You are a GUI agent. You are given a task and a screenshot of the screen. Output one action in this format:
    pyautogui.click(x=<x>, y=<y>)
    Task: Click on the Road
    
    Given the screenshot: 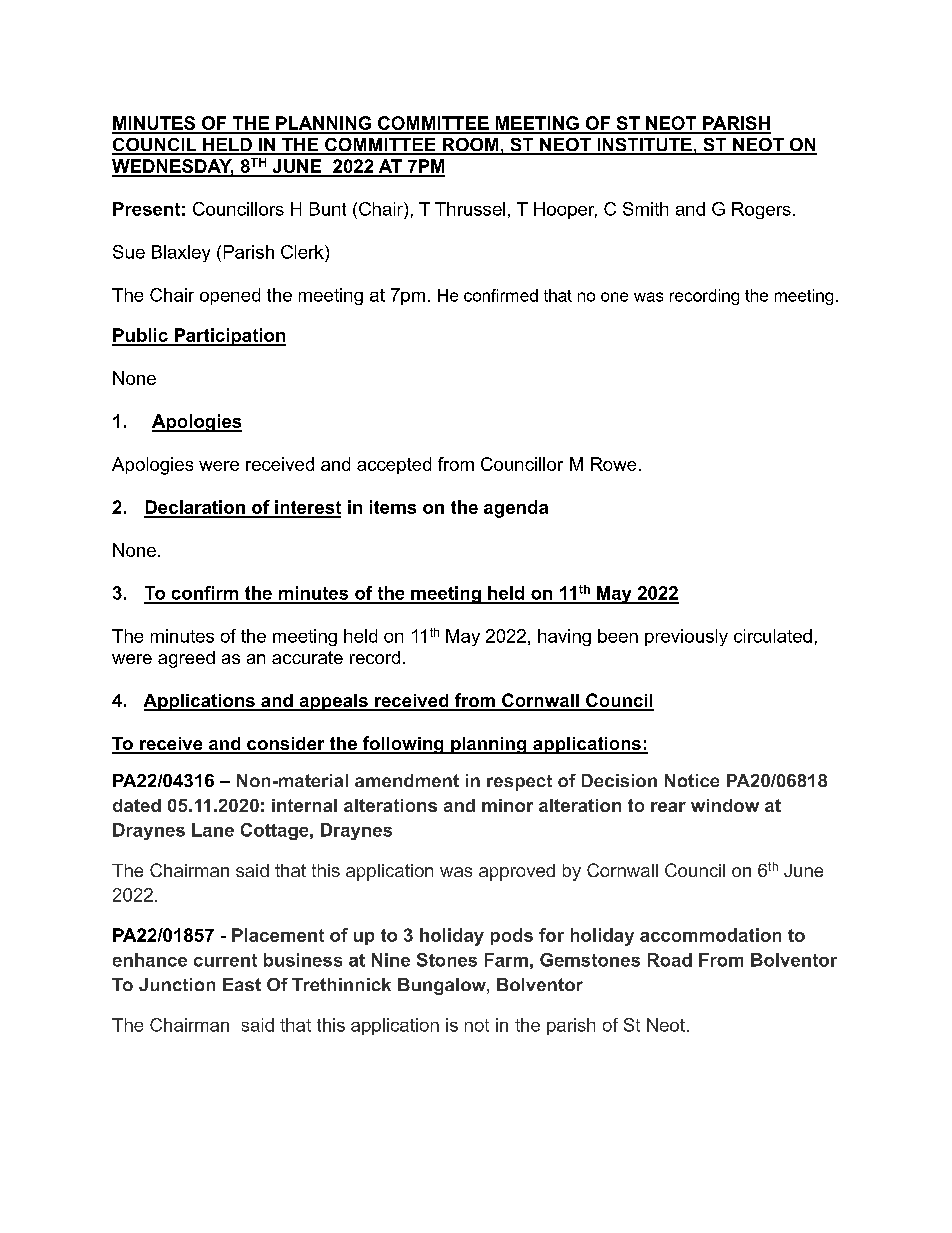 What is the action you would take?
    pyautogui.click(x=670, y=960)
